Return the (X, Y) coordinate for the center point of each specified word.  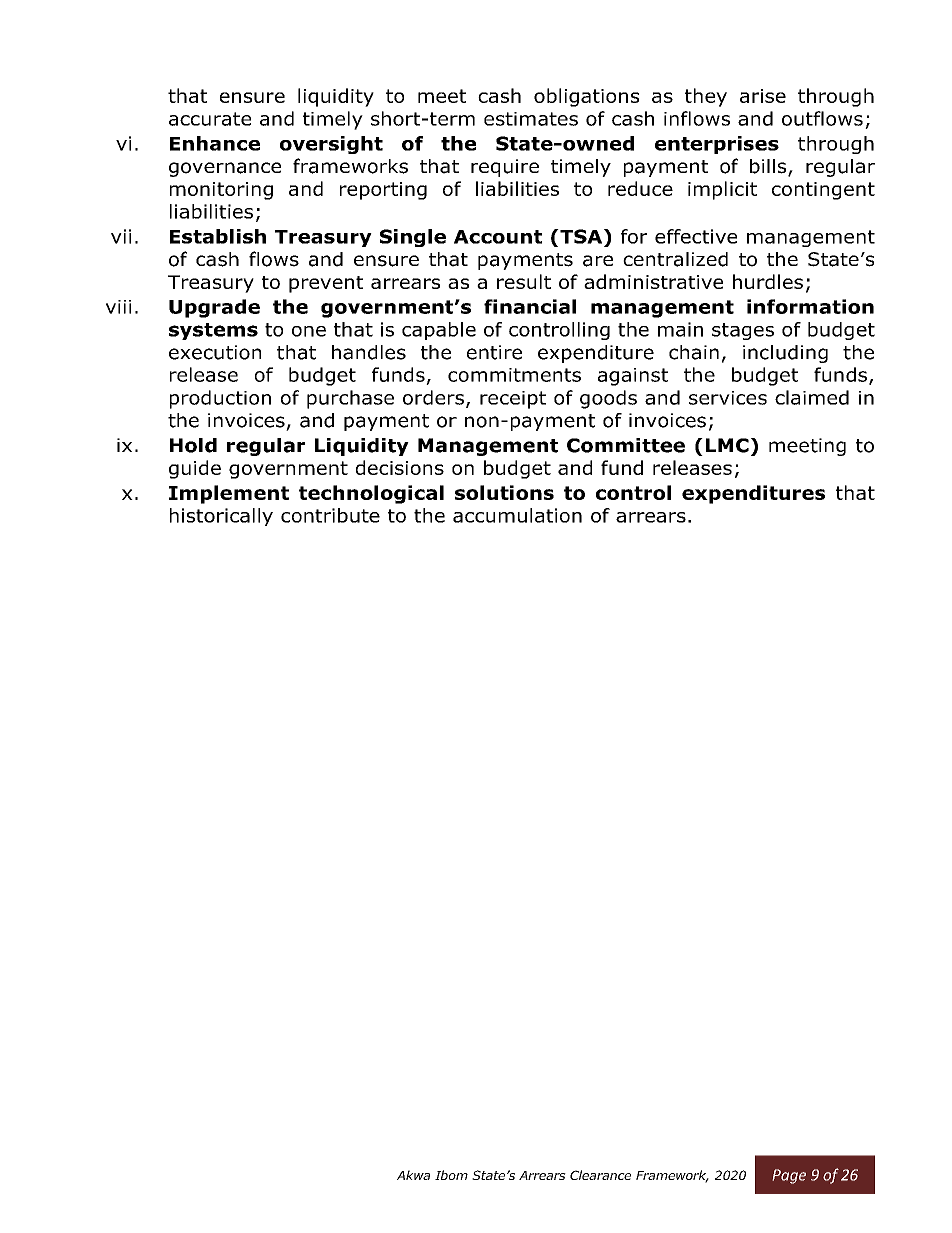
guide (195, 469)
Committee (626, 445)
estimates (531, 119)
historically (221, 517)
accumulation (517, 515)
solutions (504, 492)
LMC (727, 445)
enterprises (717, 145)
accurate (210, 119)
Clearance (600, 1175)
